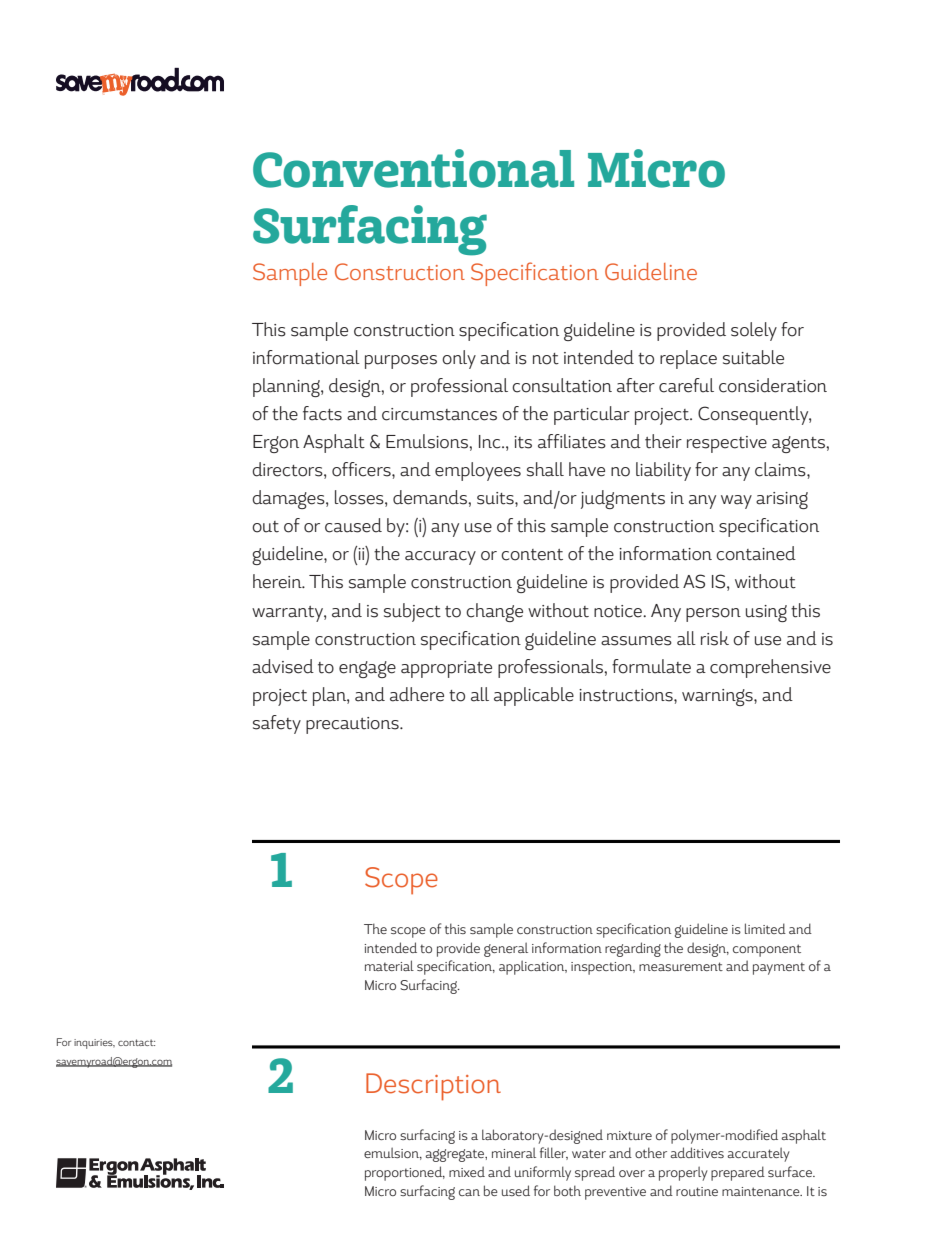 This document has width=952, height=1233. Describe the element at coordinates (697, 1152) in the document. I see `additives` at that location.
